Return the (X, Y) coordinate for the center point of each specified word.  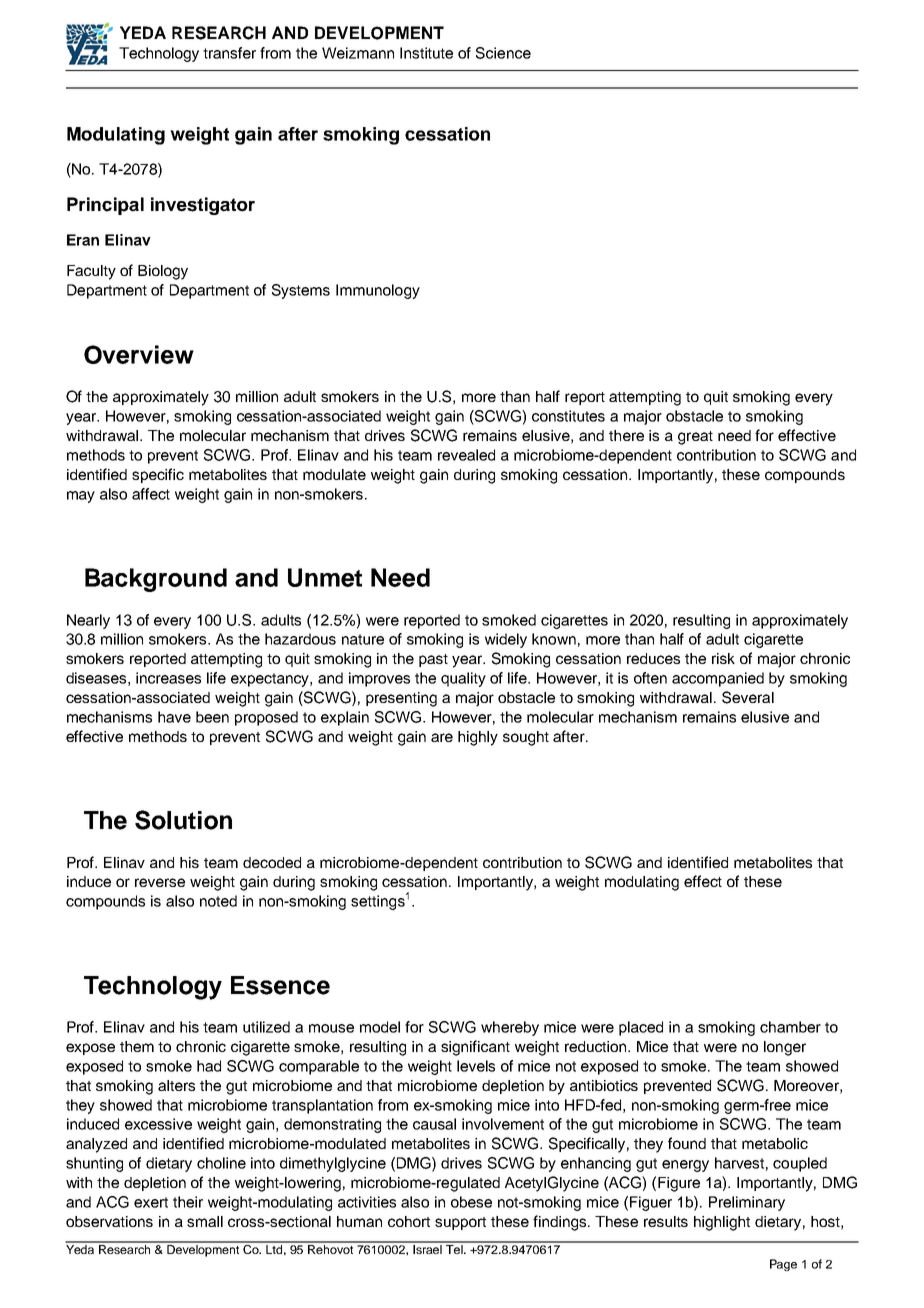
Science (503, 53)
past (433, 660)
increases (168, 678)
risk (723, 658)
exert (151, 1202)
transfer (229, 53)
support (460, 1223)
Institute (426, 53)
